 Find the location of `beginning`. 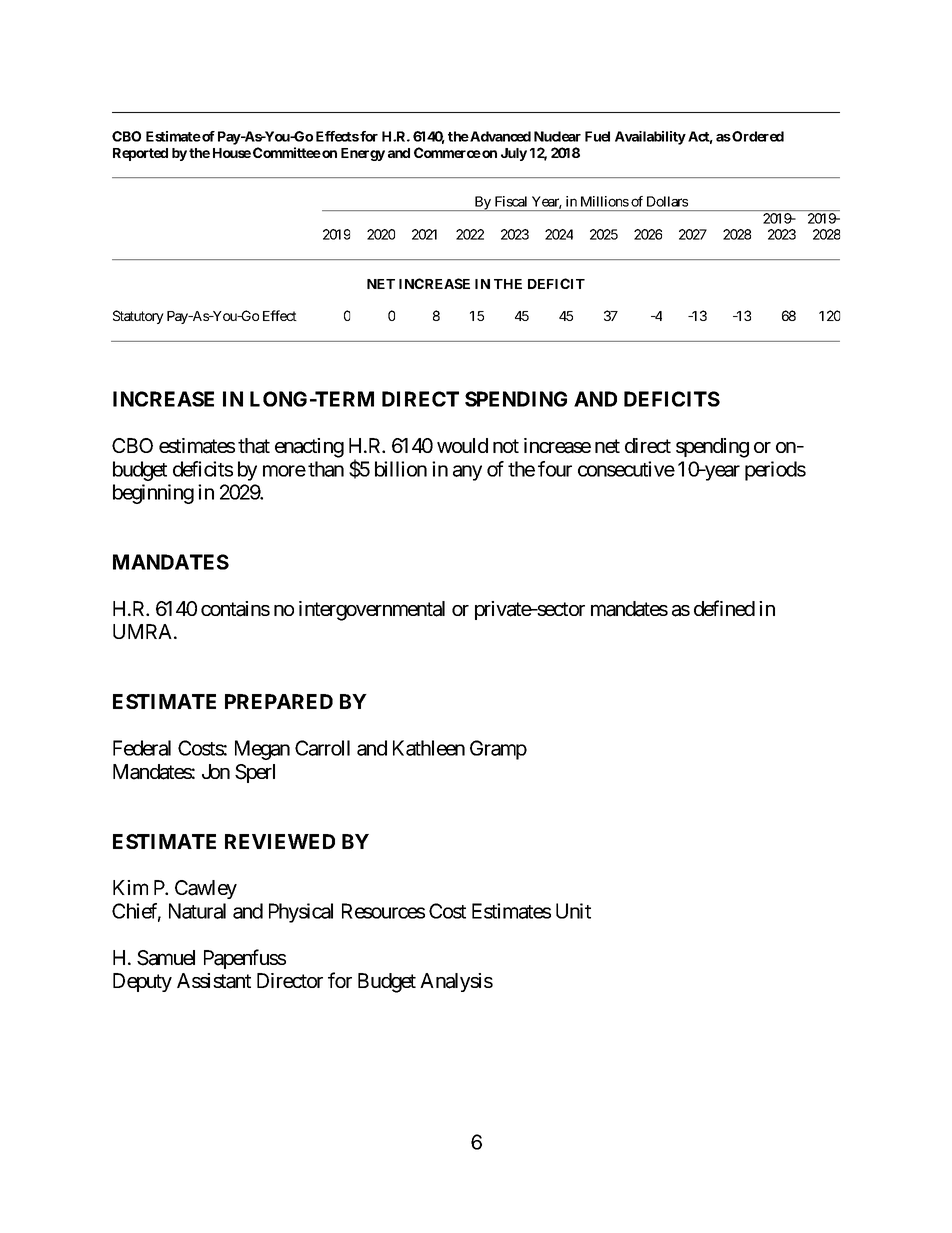

beginning is located at coordinates (153, 494).
